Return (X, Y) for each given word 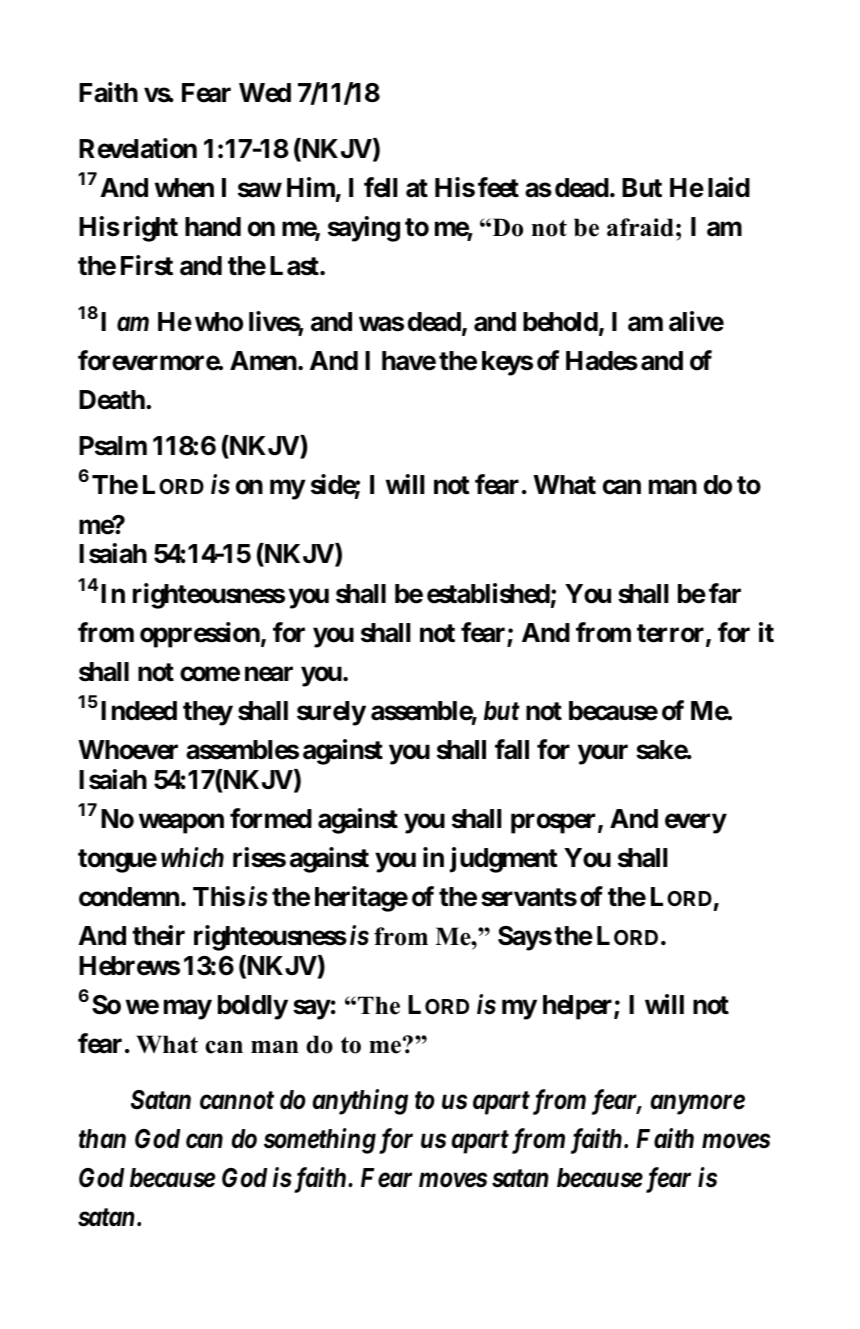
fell (381, 187)
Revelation (138, 148)
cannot (237, 1100)
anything (360, 1102)
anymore (698, 1105)
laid (729, 187)
